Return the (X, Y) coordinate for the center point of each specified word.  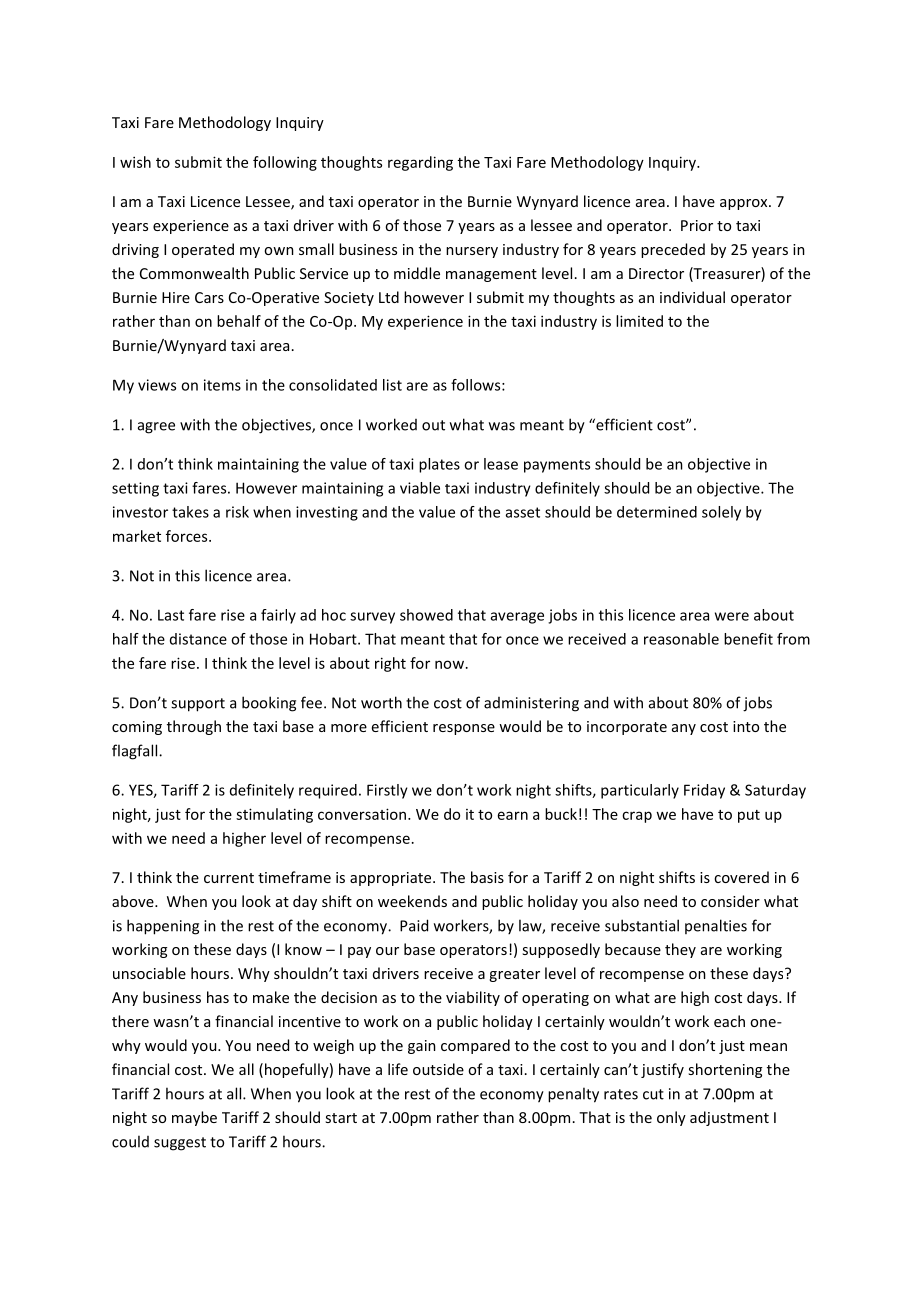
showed (426, 615)
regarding (420, 163)
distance (198, 639)
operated (203, 250)
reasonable (681, 639)
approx (745, 204)
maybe (194, 1118)
